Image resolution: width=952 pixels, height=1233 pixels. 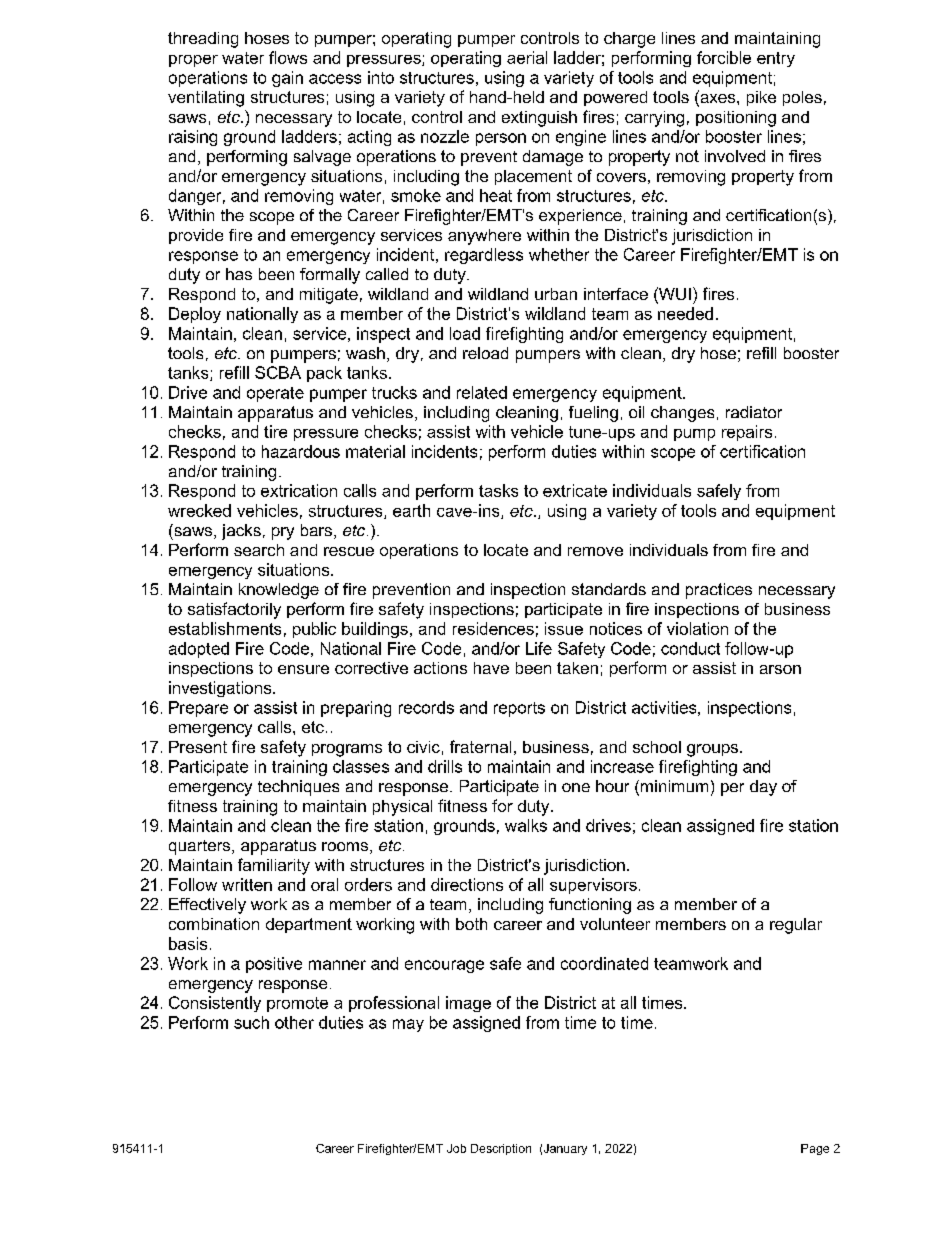 I want to click on knowledge, so click(x=279, y=591).
